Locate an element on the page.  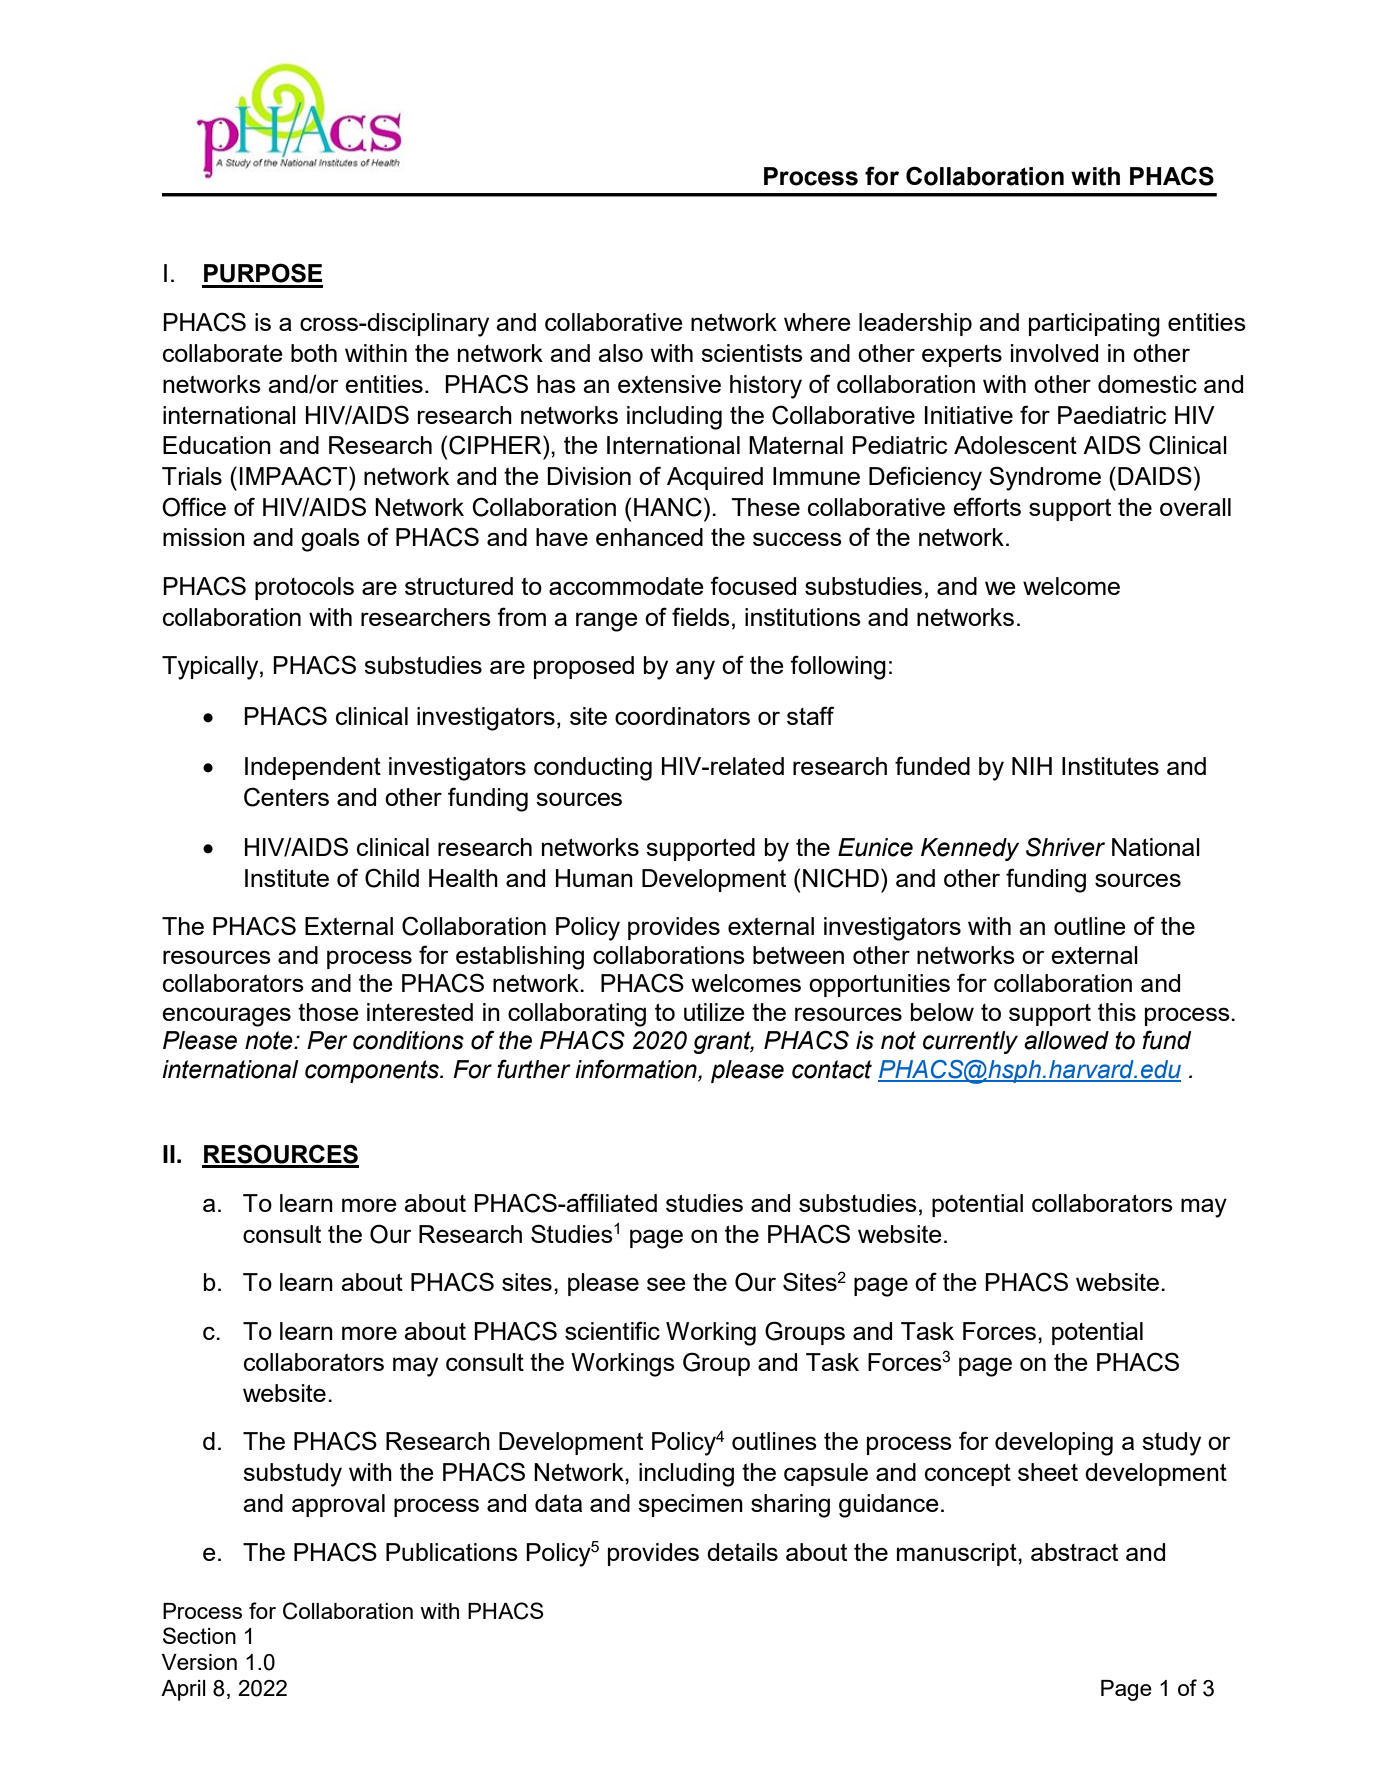
information is located at coordinates (637, 1069).
